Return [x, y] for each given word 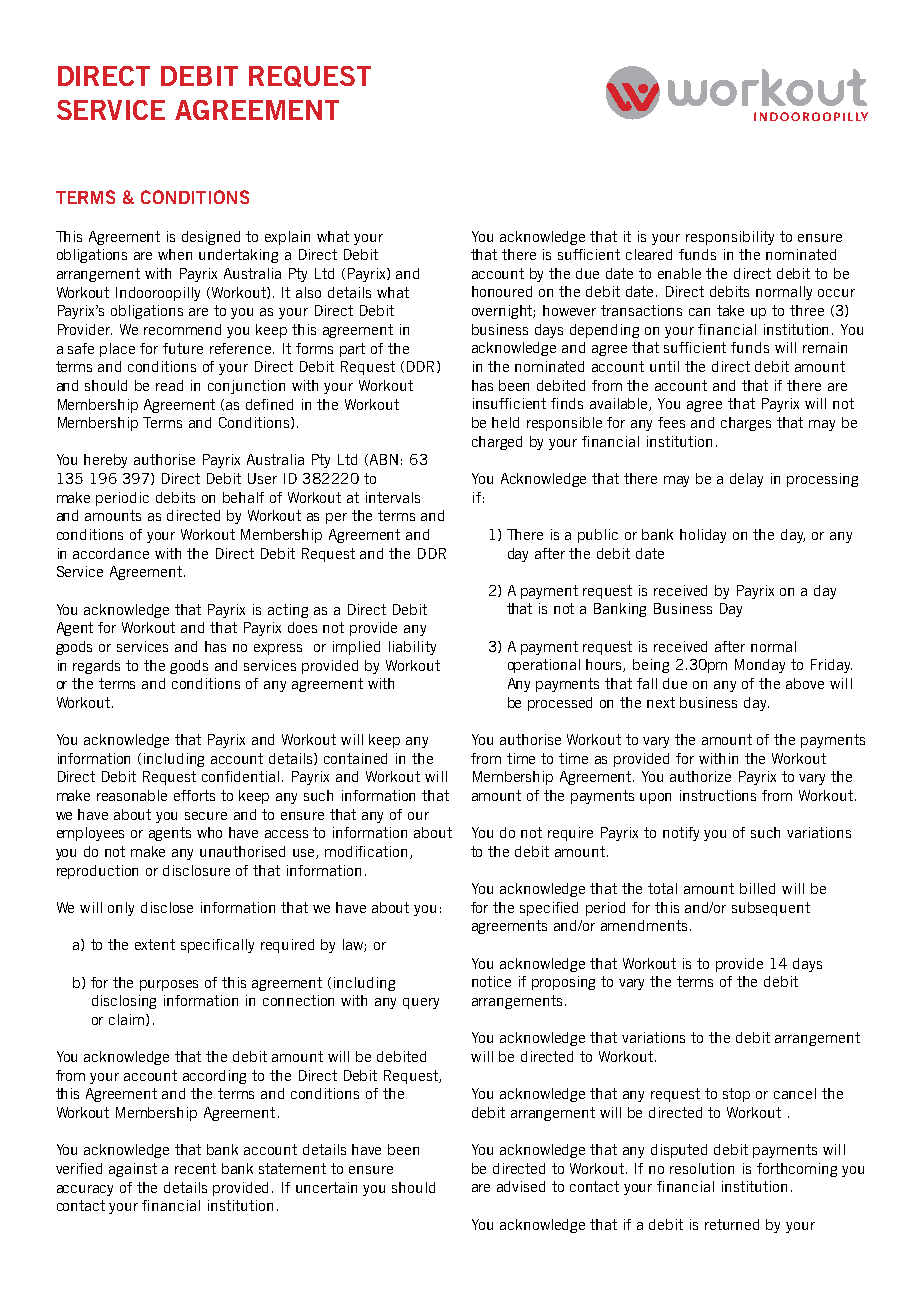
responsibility [730, 238]
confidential [240, 776]
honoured [502, 291]
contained [355, 758]
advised [521, 1186]
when [175, 254]
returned [732, 1224]
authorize [700, 776]
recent [195, 1168]
